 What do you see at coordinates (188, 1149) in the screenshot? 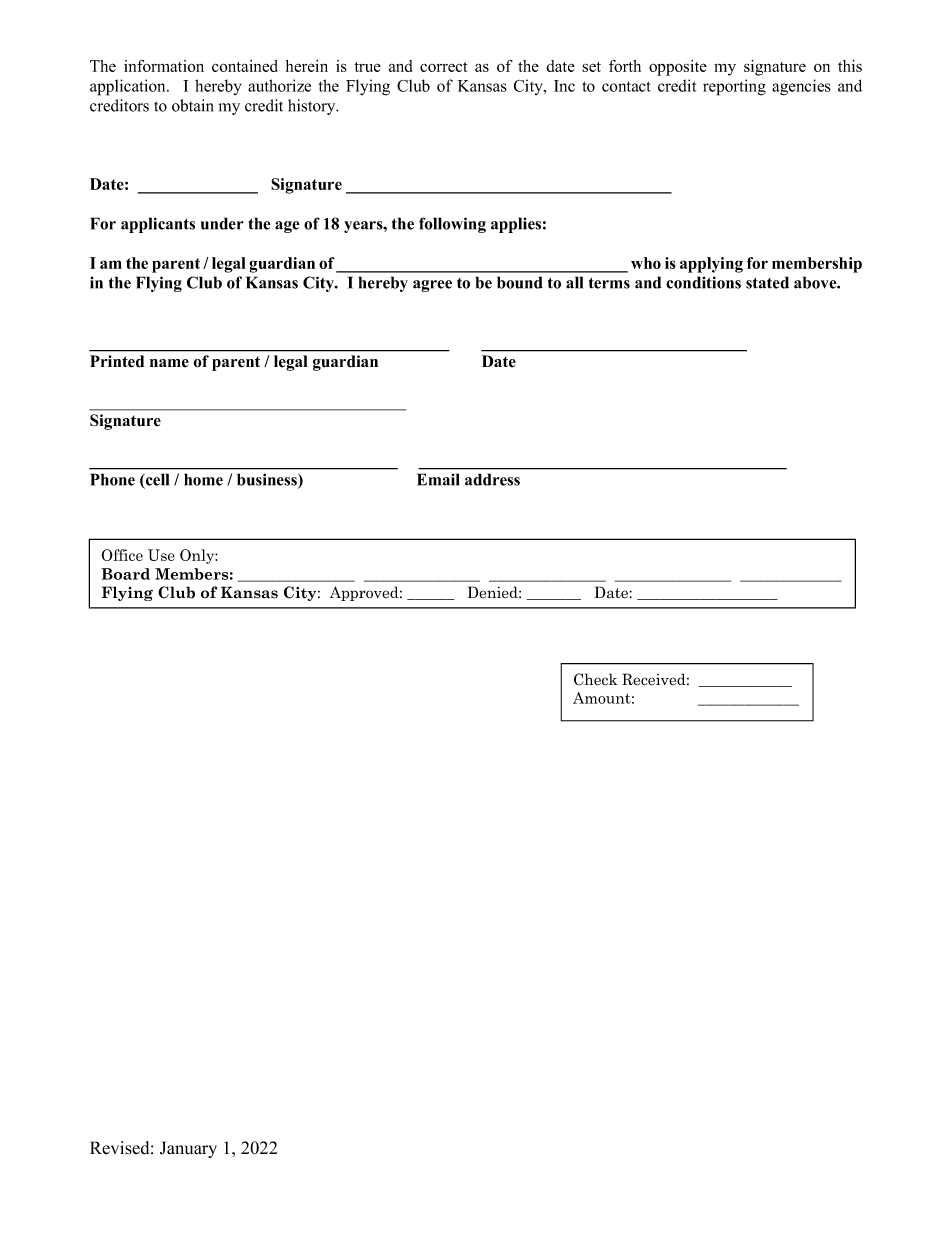
I see `January` at bounding box center [188, 1149].
